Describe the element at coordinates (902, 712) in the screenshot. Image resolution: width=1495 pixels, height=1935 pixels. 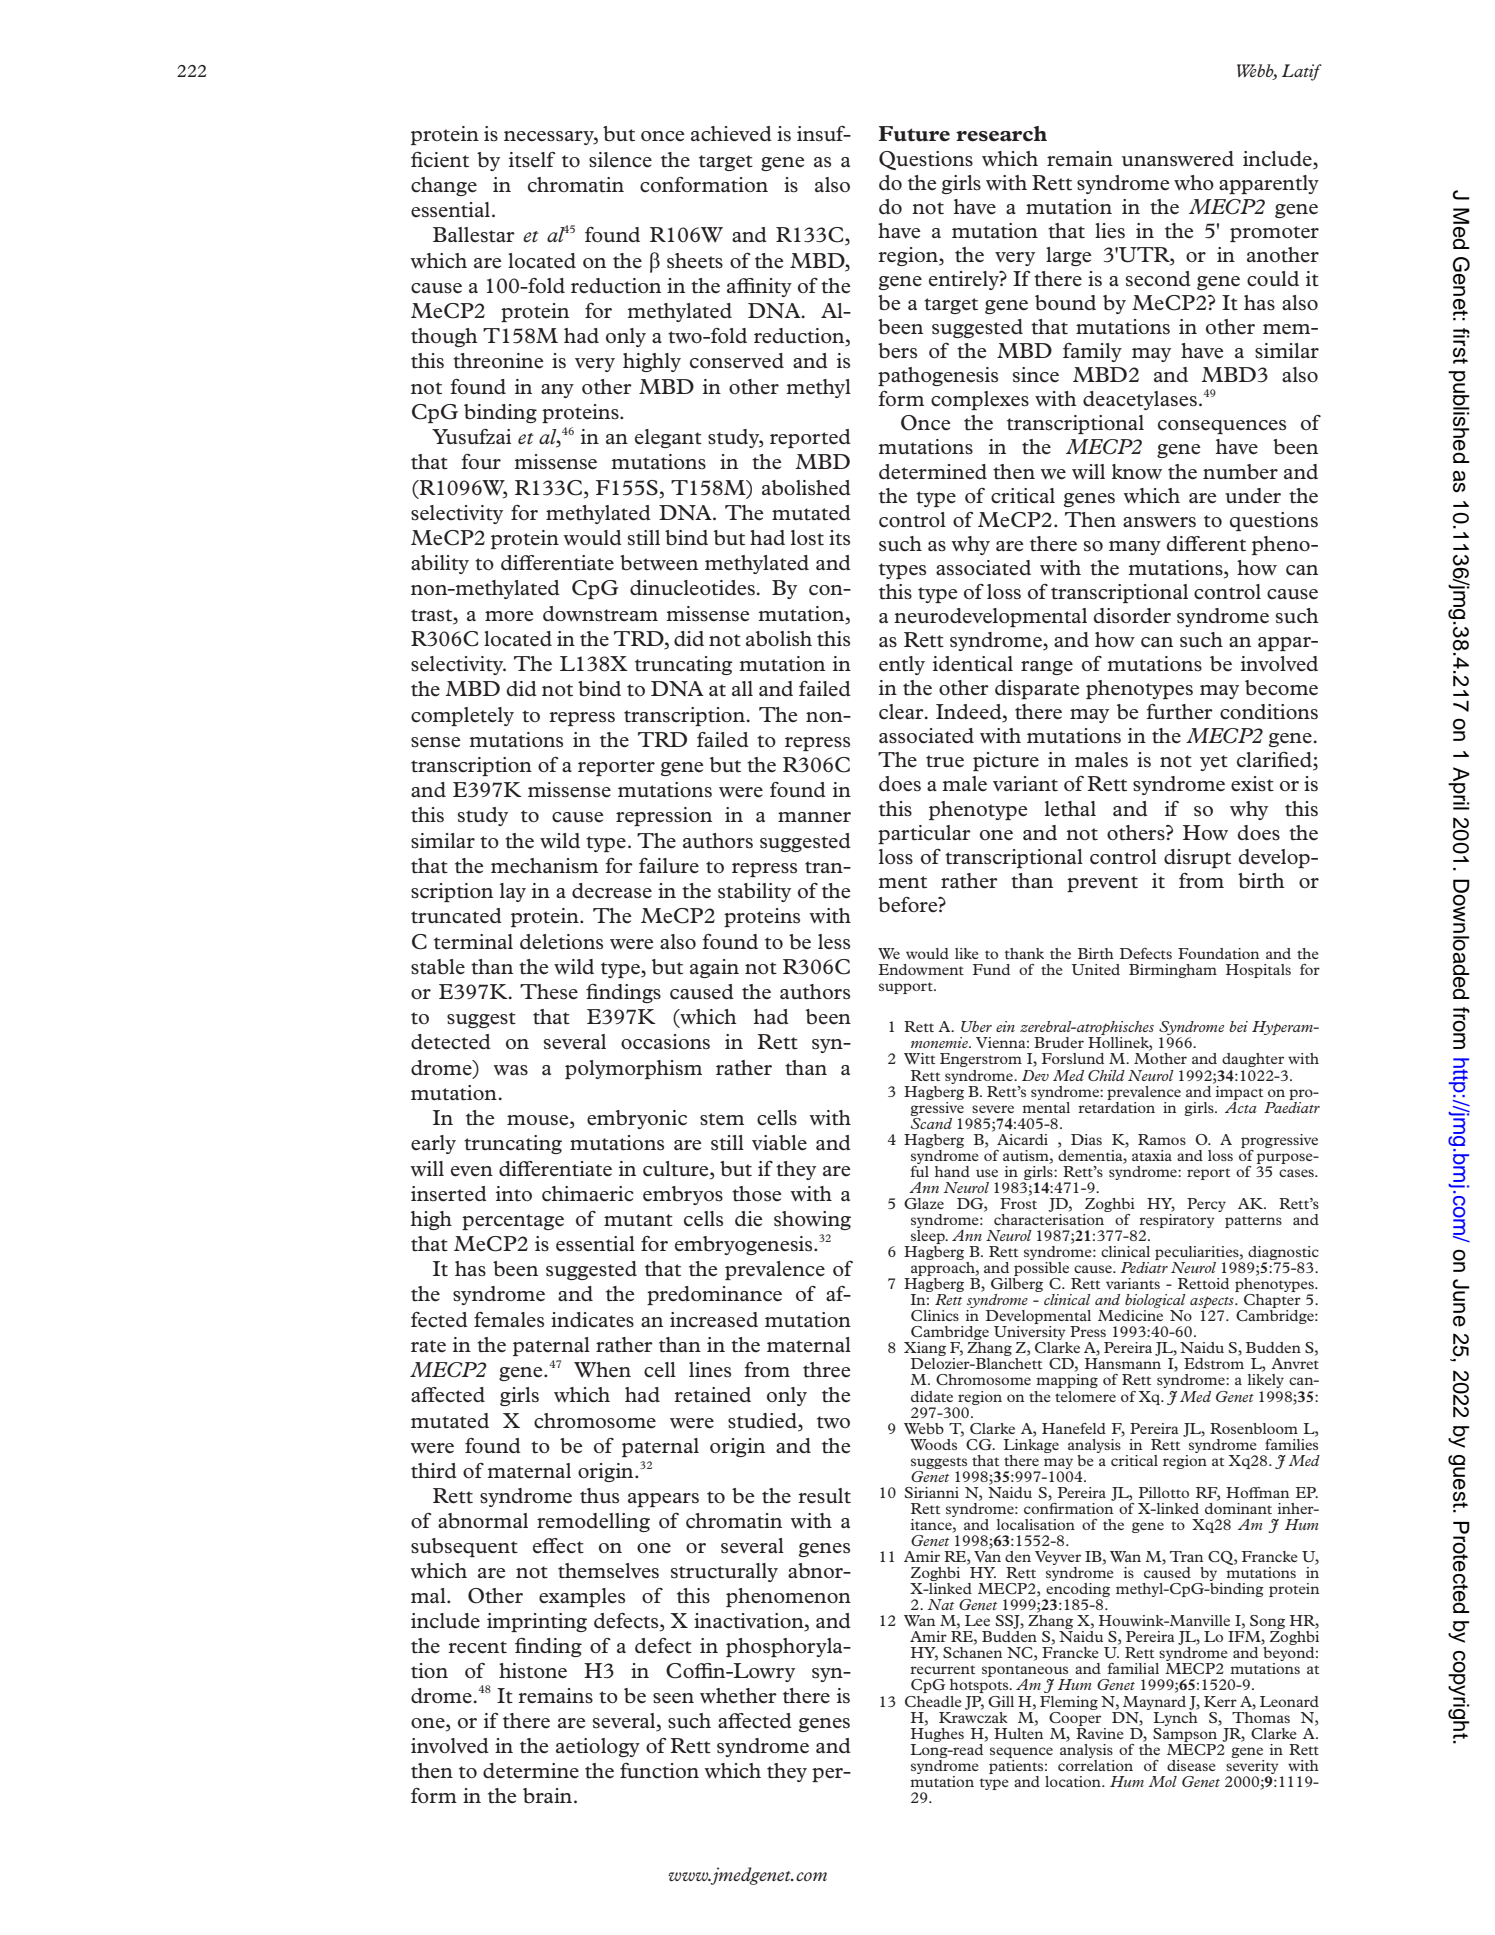
I see `clear` at that location.
